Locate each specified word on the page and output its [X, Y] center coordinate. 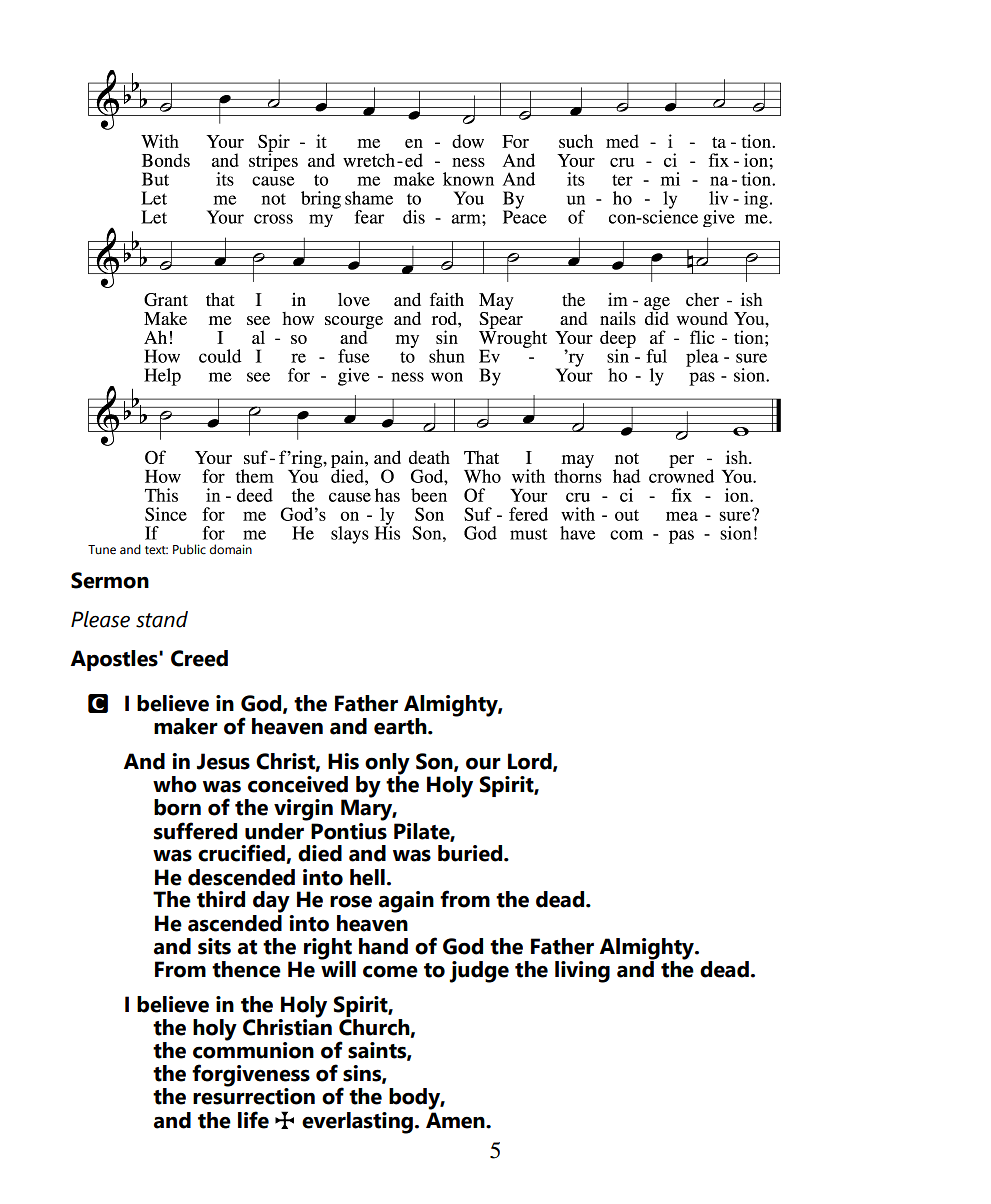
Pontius [349, 830]
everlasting [357, 1123]
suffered [195, 831]
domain [231, 549]
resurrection [254, 1095]
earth [401, 726]
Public [189, 549]
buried [471, 853]
